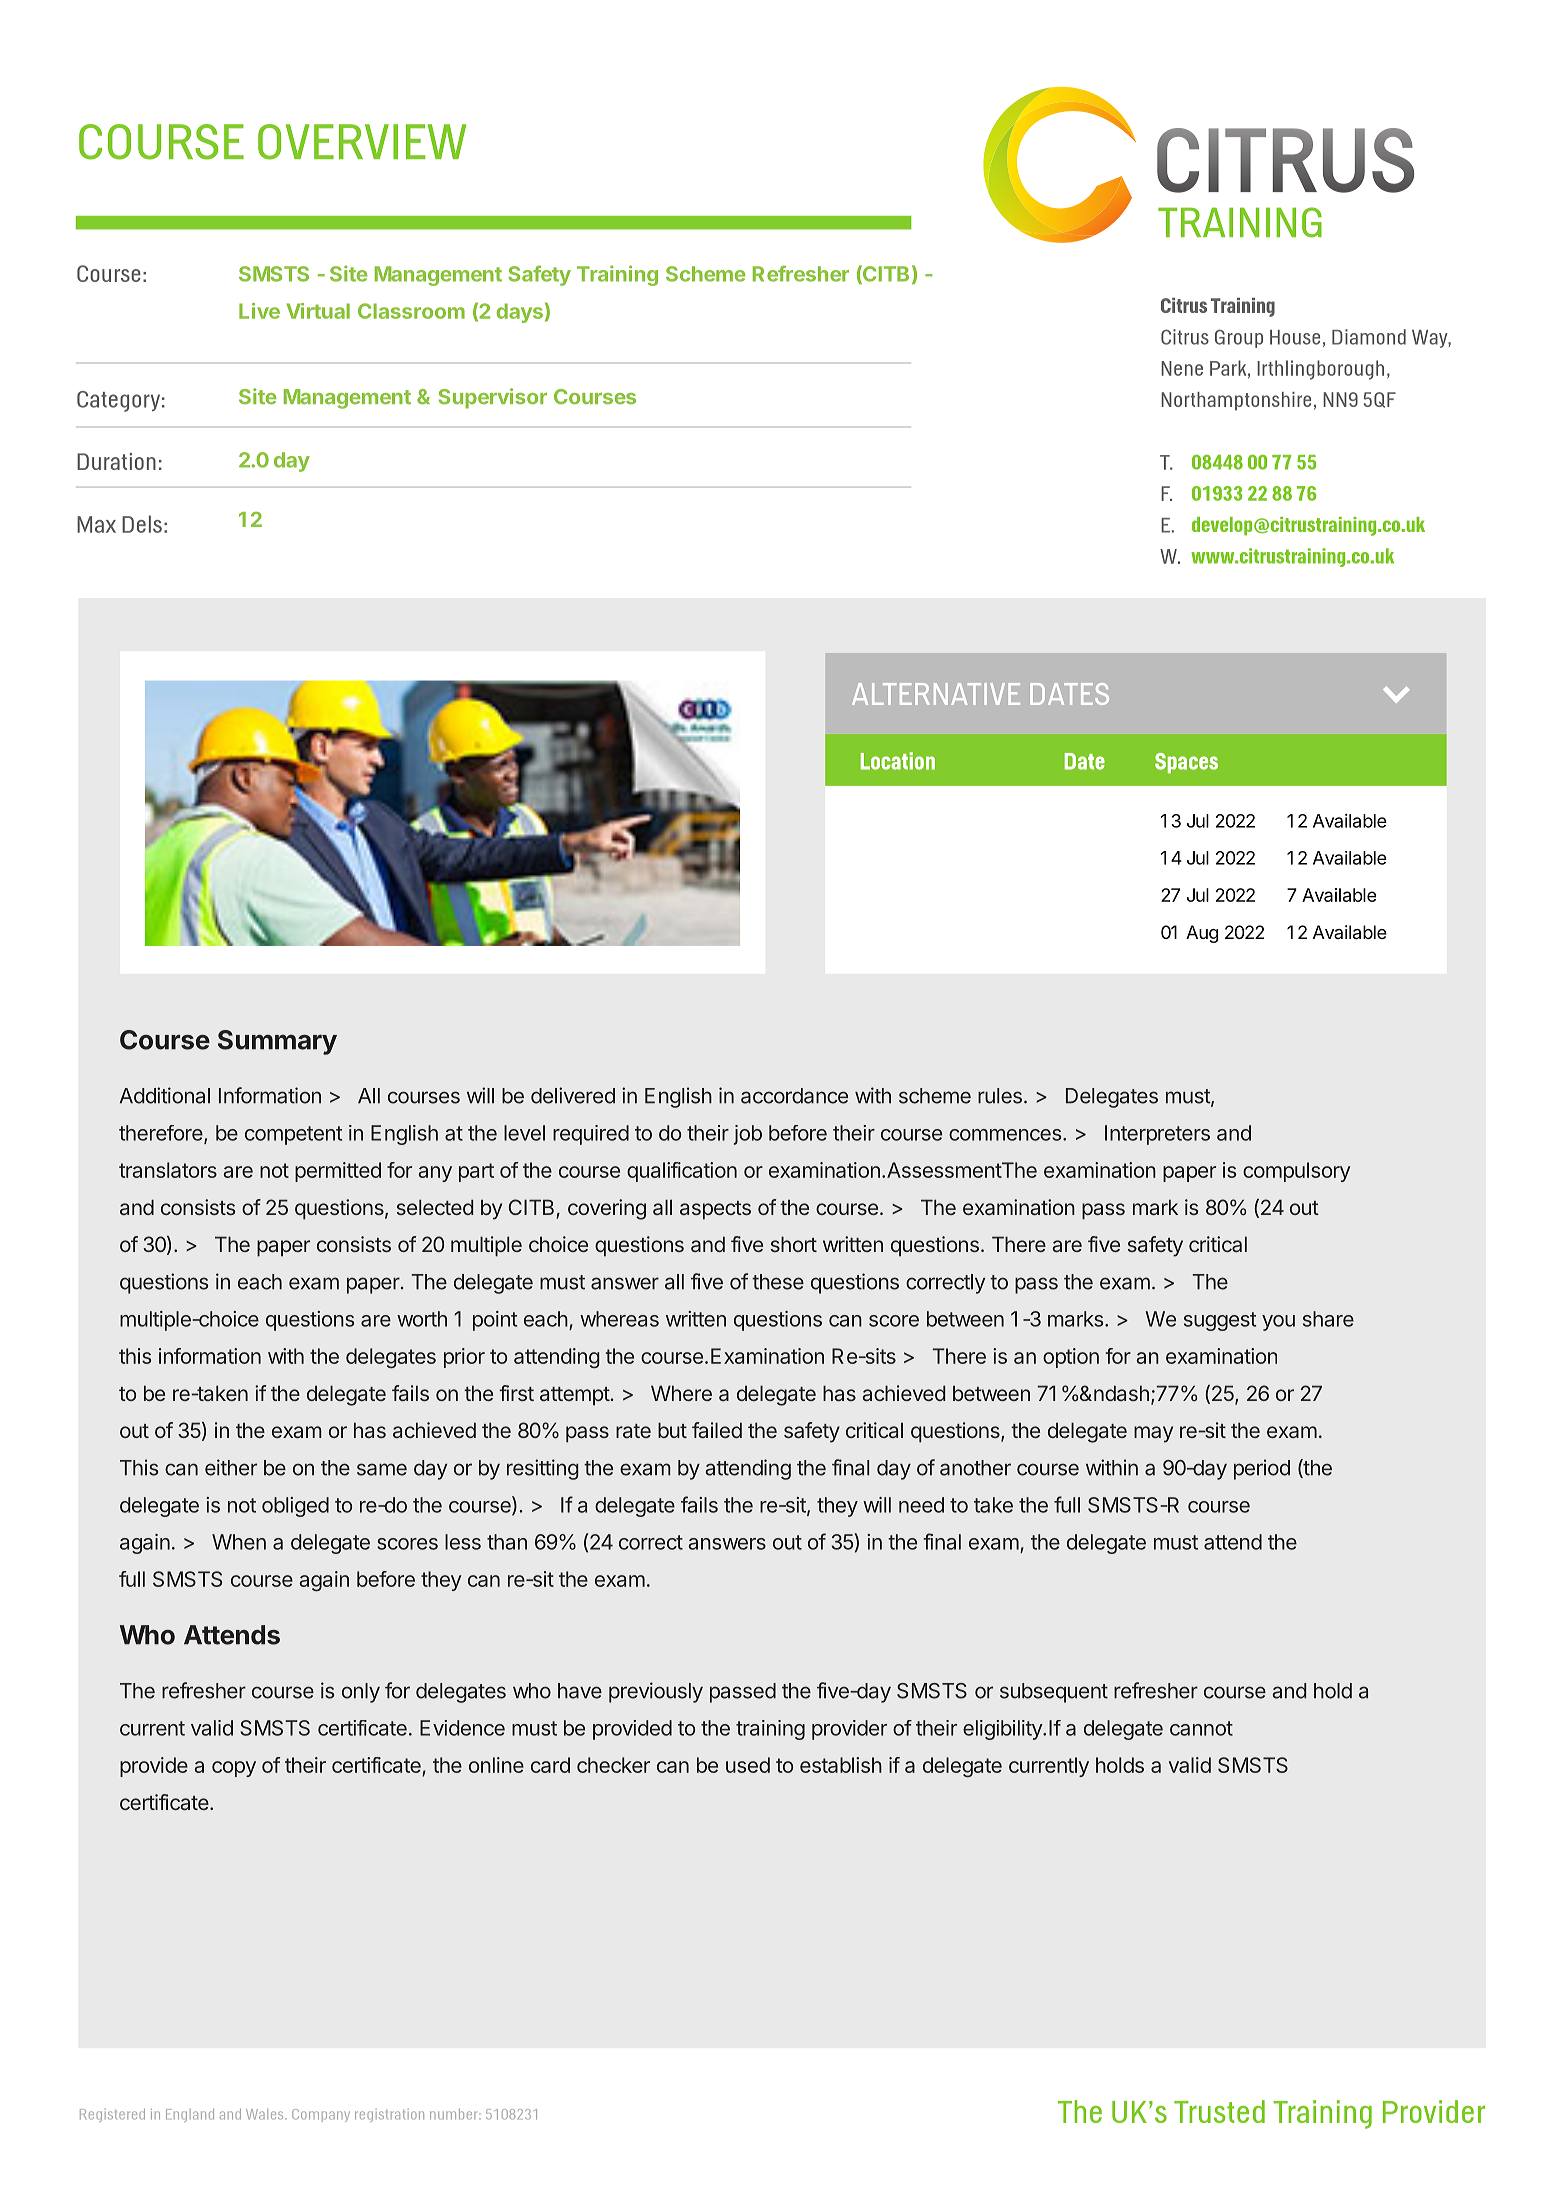 Image resolution: width=1562 pixels, height=2209 pixels. What do you see at coordinates (747, 1135) in the screenshot?
I see `job` at bounding box center [747, 1135].
